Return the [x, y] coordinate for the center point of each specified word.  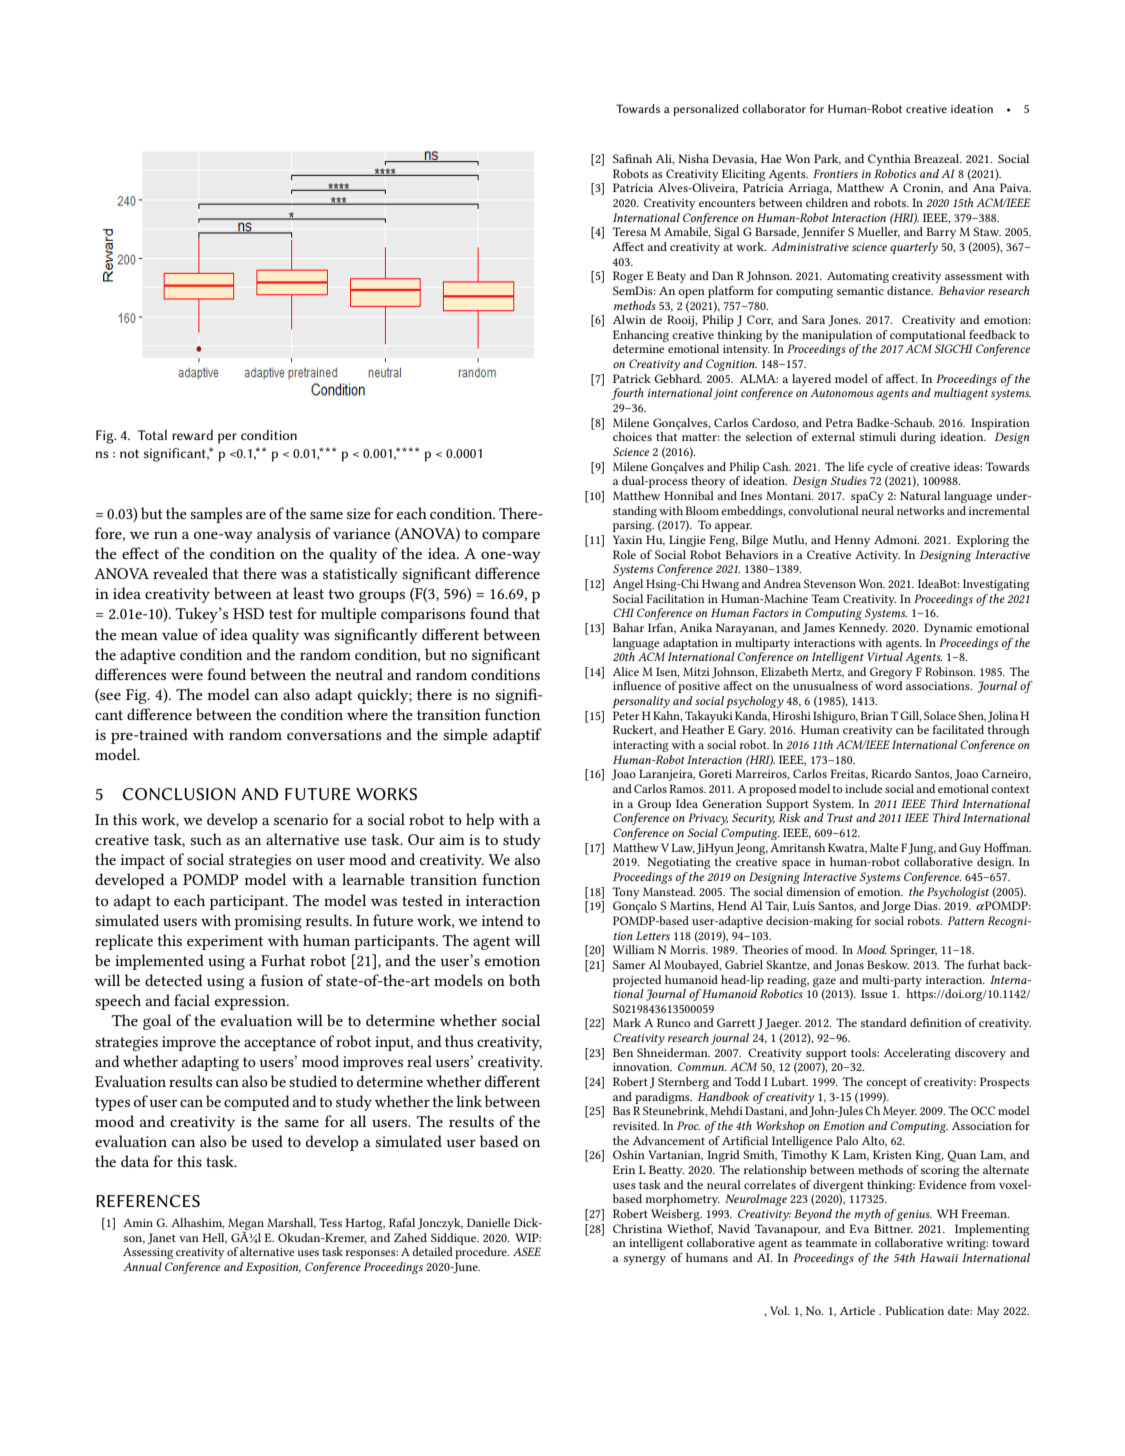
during [918, 438]
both [524, 980]
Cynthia [889, 160]
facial [192, 1000]
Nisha [693, 158]
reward [192, 435]
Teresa [629, 231]
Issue [874, 993]
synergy [645, 1260]
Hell [214, 1238]
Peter [626, 715]
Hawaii [939, 1257]
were [187, 676]
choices [632, 436]
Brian [874, 715]
